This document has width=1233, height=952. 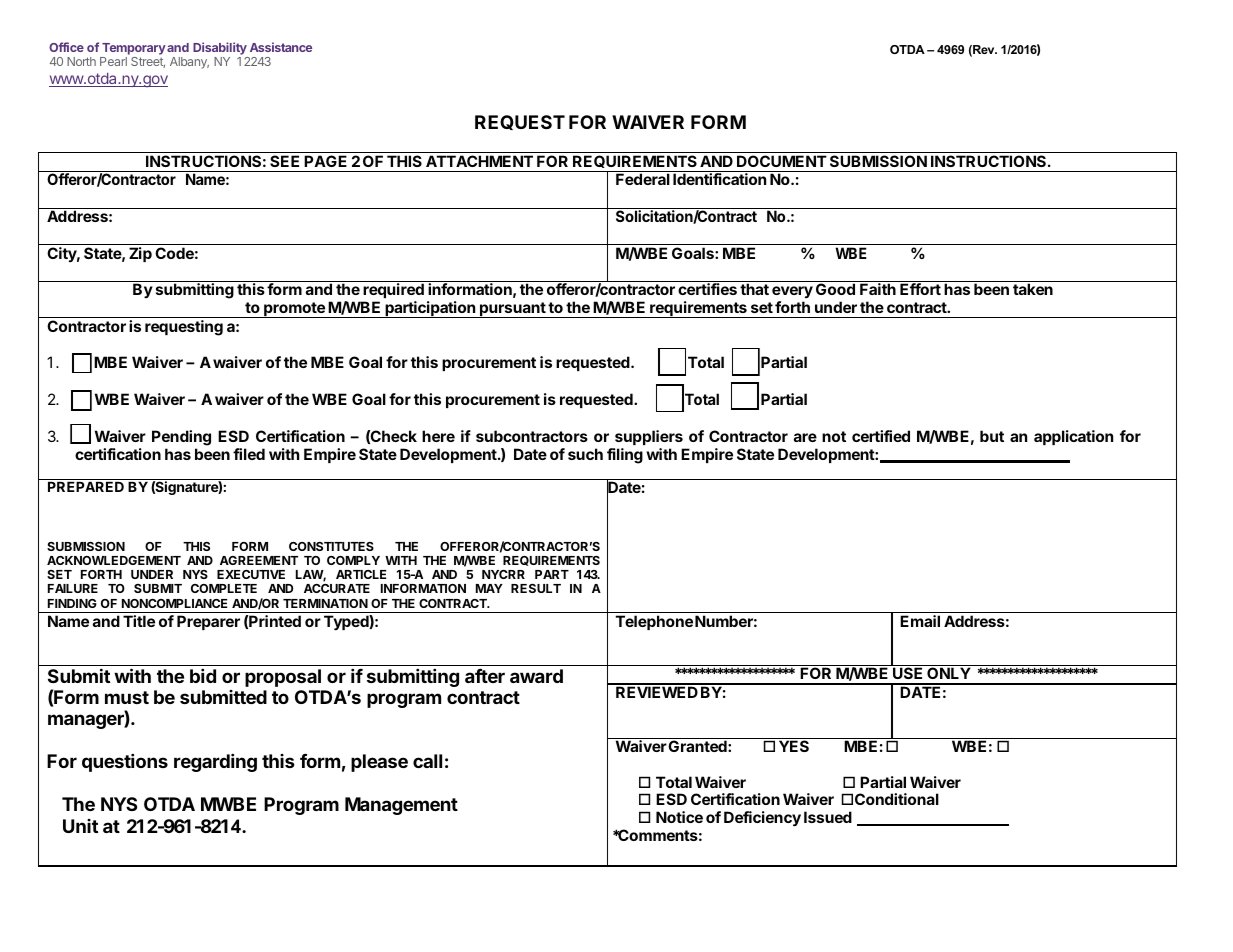 I want to click on Issued, so click(x=828, y=817).
